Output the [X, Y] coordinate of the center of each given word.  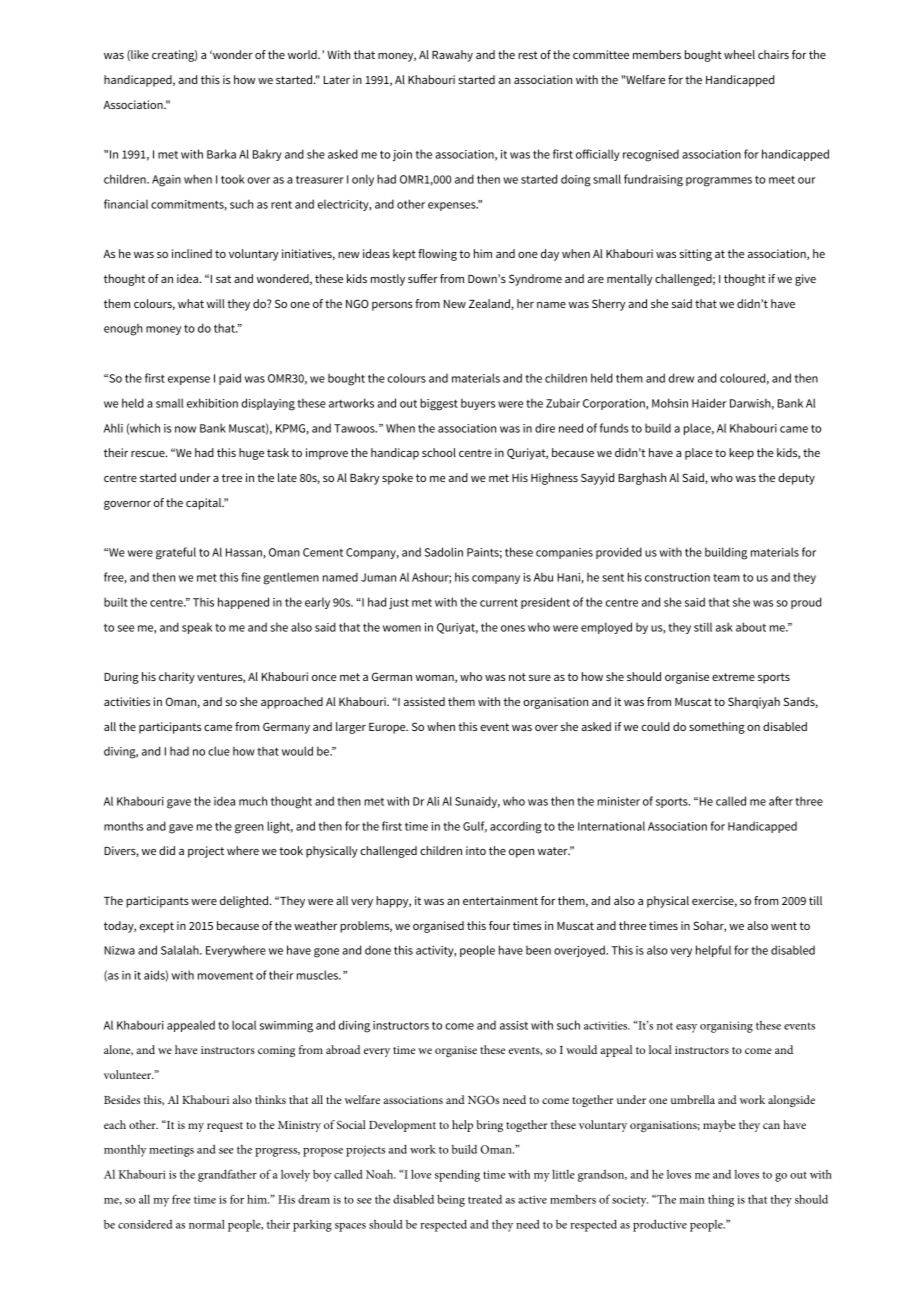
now [185, 429]
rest [528, 55]
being [451, 1201]
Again [166, 181]
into [476, 850]
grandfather [227, 1175]
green [249, 829]
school [439, 452]
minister [618, 801]
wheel [739, 54]
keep [741, 454]
